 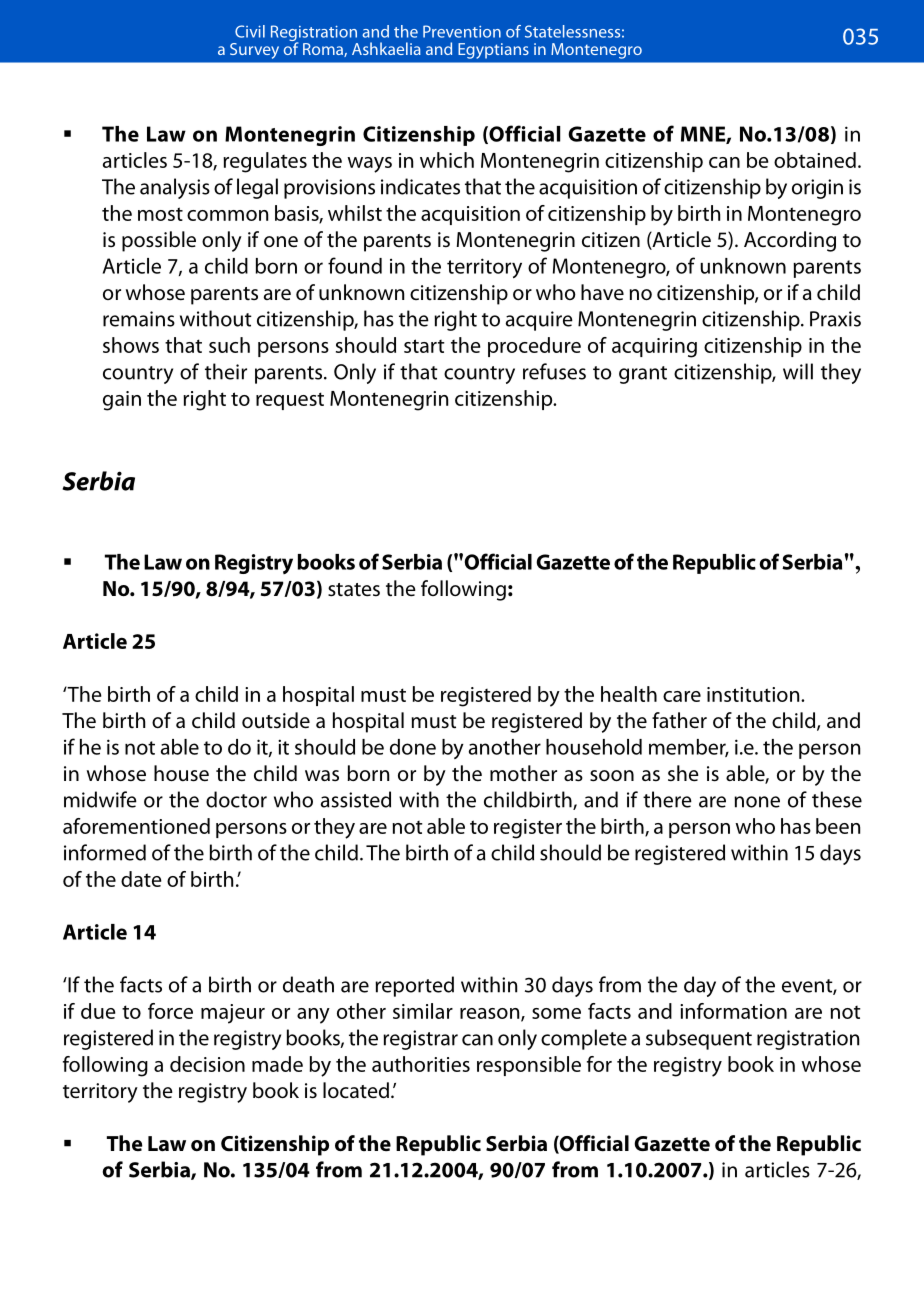 I want to click on remains, so click(x=139, y=319).
